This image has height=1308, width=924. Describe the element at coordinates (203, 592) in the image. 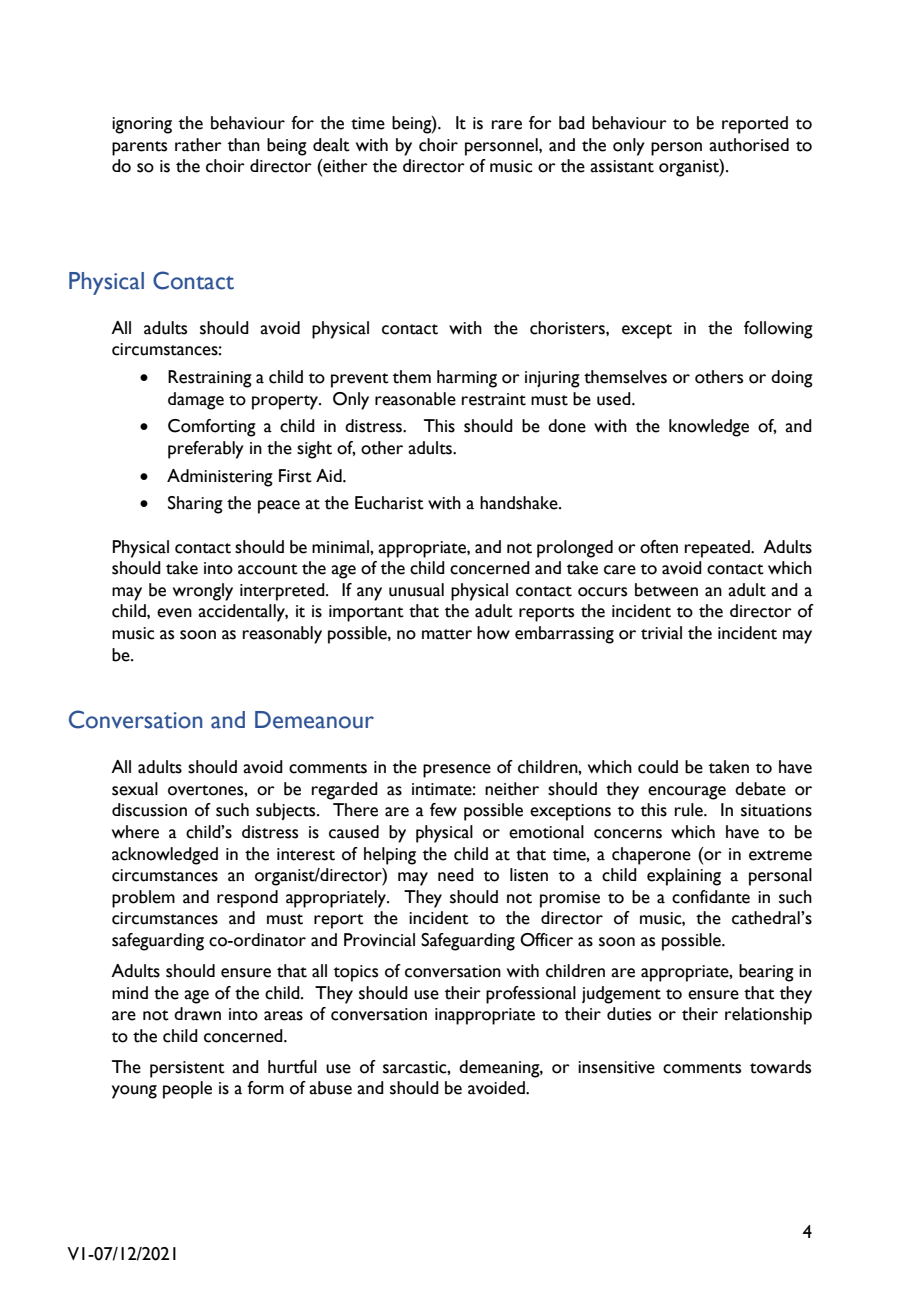

I see `wrongly` at that location.
